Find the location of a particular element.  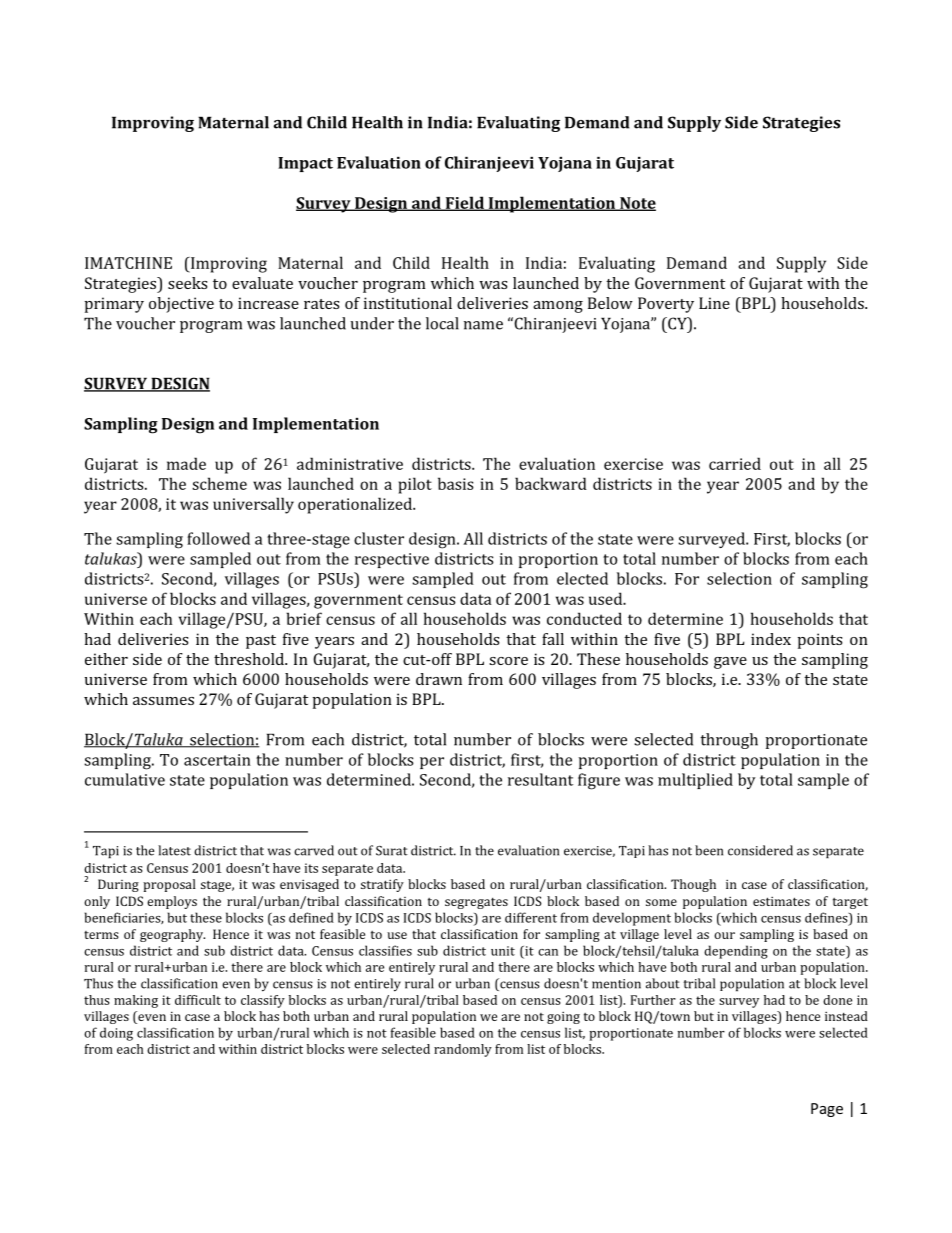

doing is located at coordinates (116, 1034).
